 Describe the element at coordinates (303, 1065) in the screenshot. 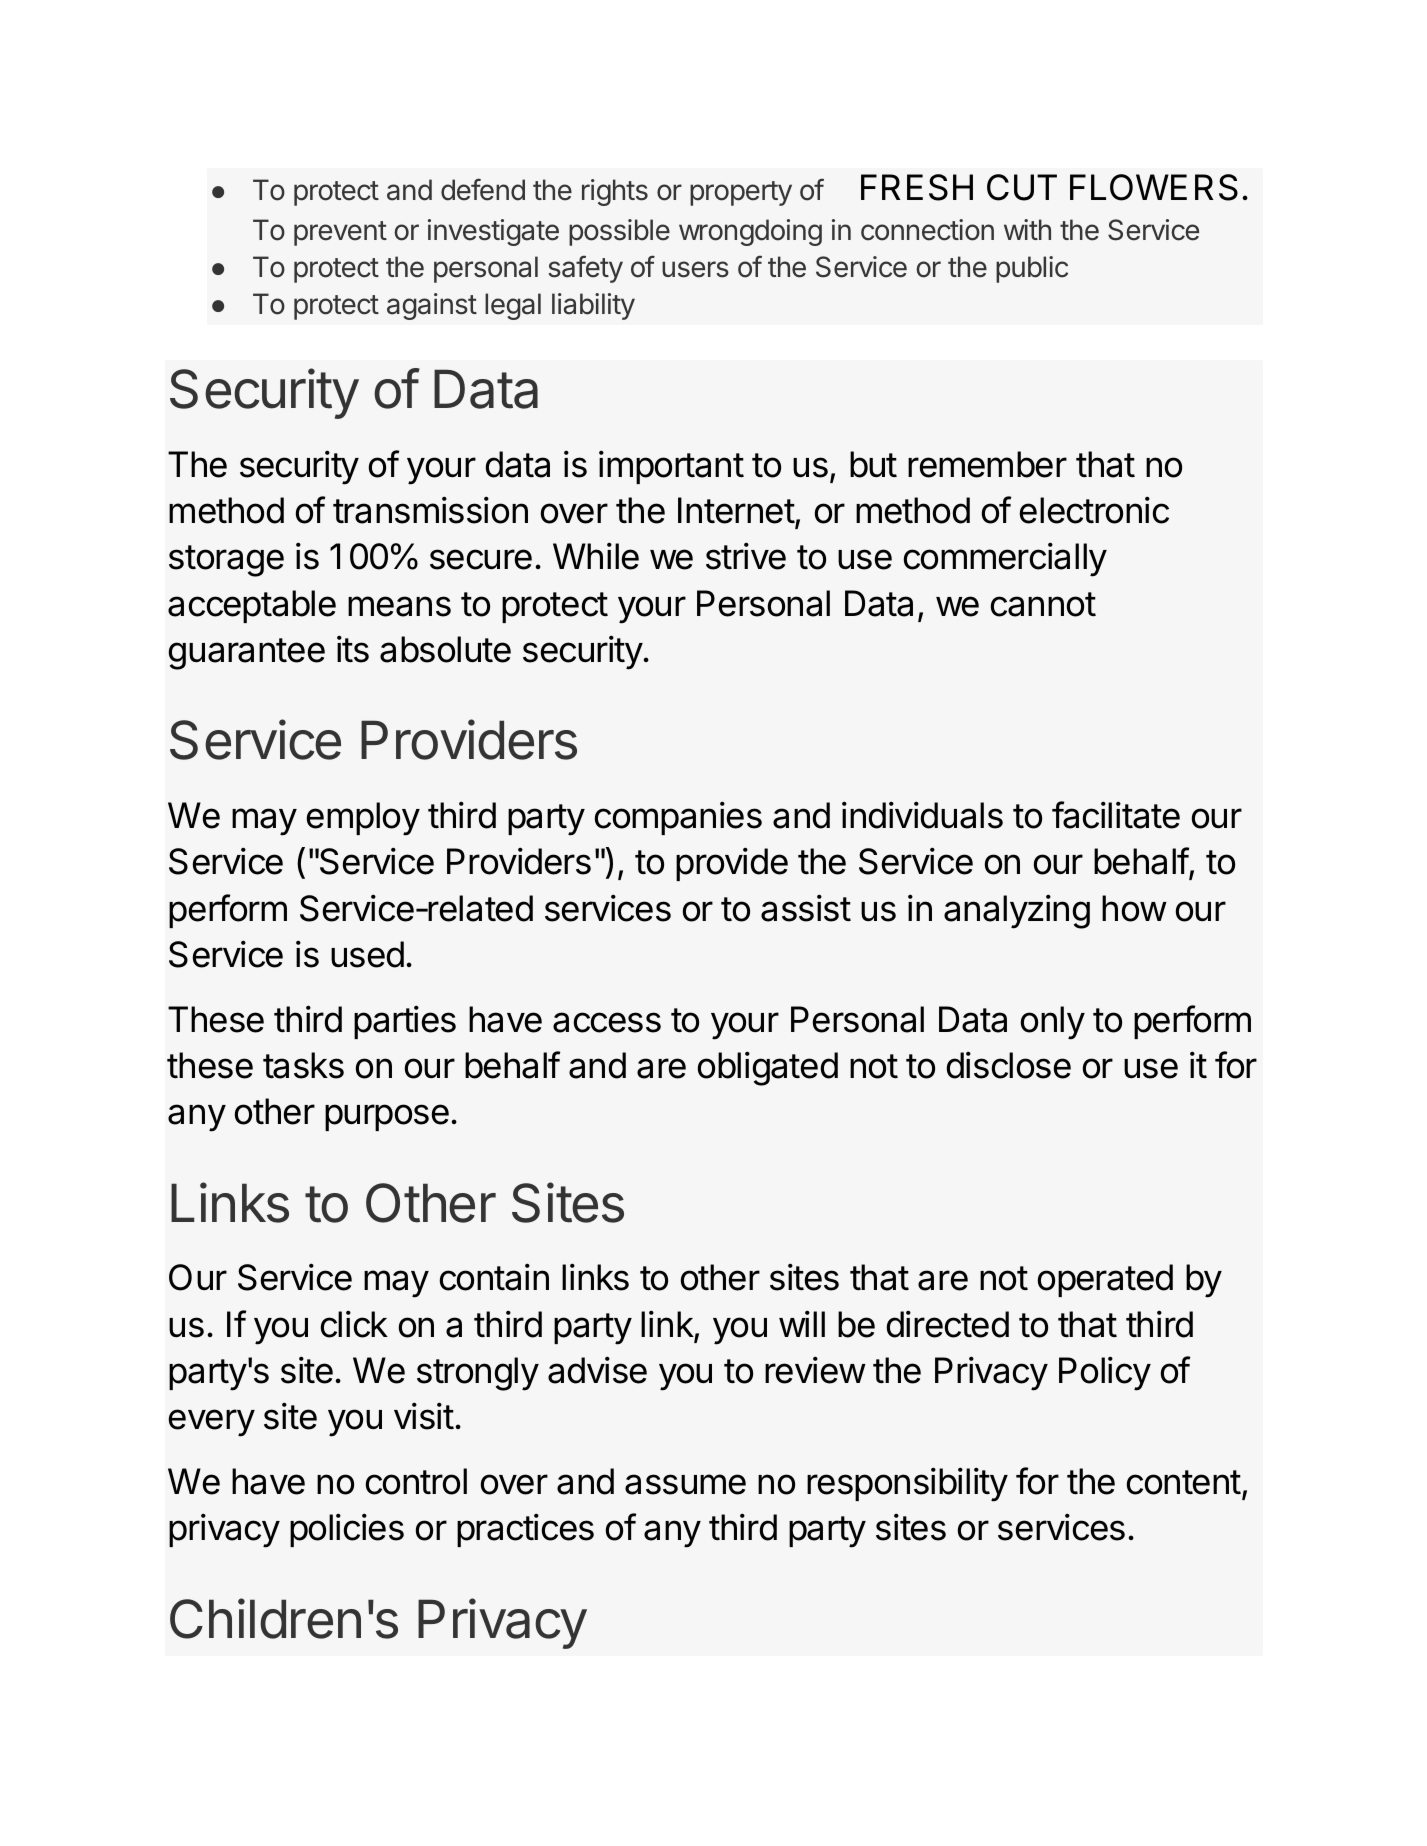

I see `tasks` at that location.
